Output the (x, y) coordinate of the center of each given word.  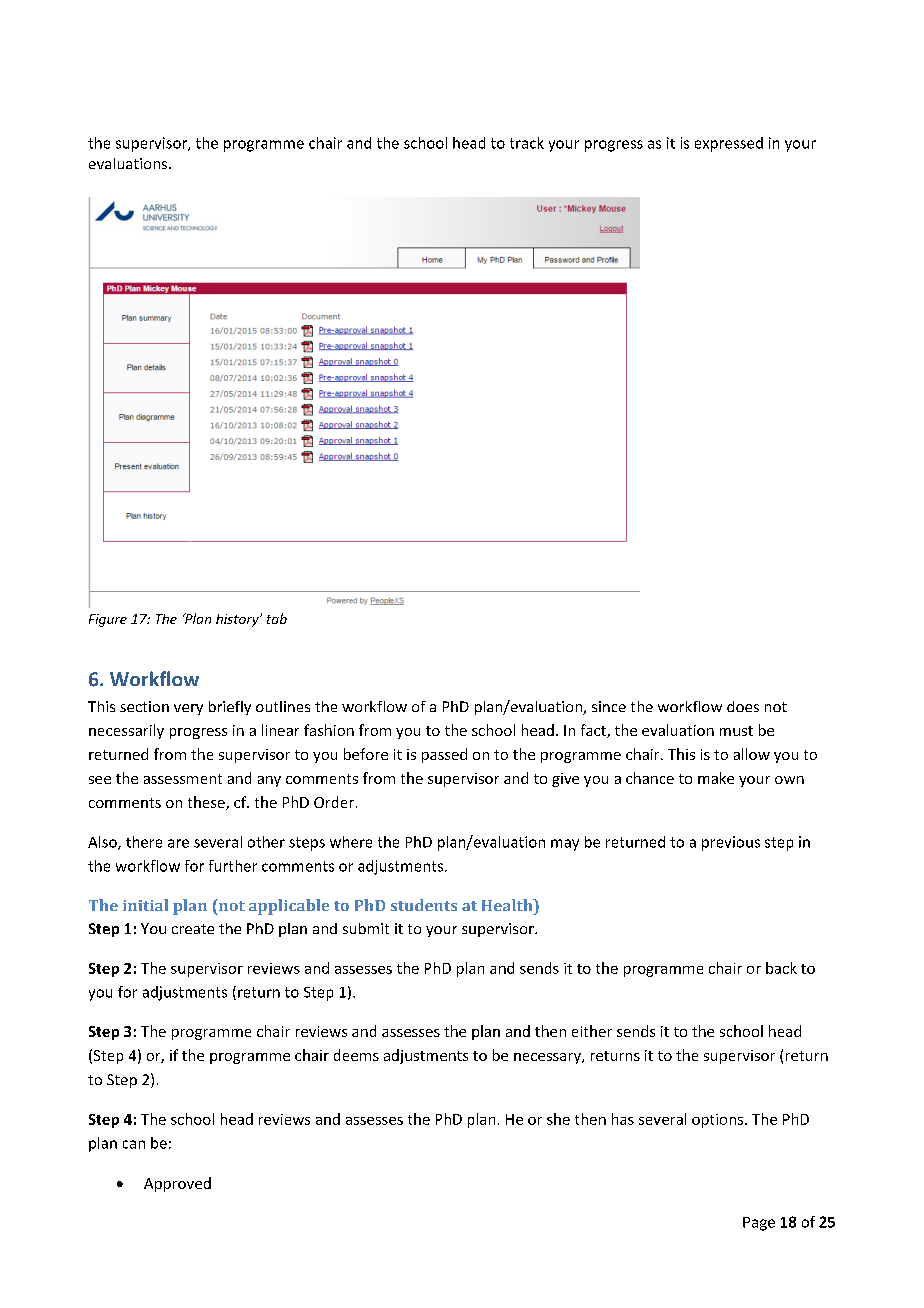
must (736, 731)
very (188, 709)
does (743, 706)
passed (444, 755)
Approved (177, 1184)
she (558, 1119)
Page (759, 1224)
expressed (729, 144)
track (527, 143)
